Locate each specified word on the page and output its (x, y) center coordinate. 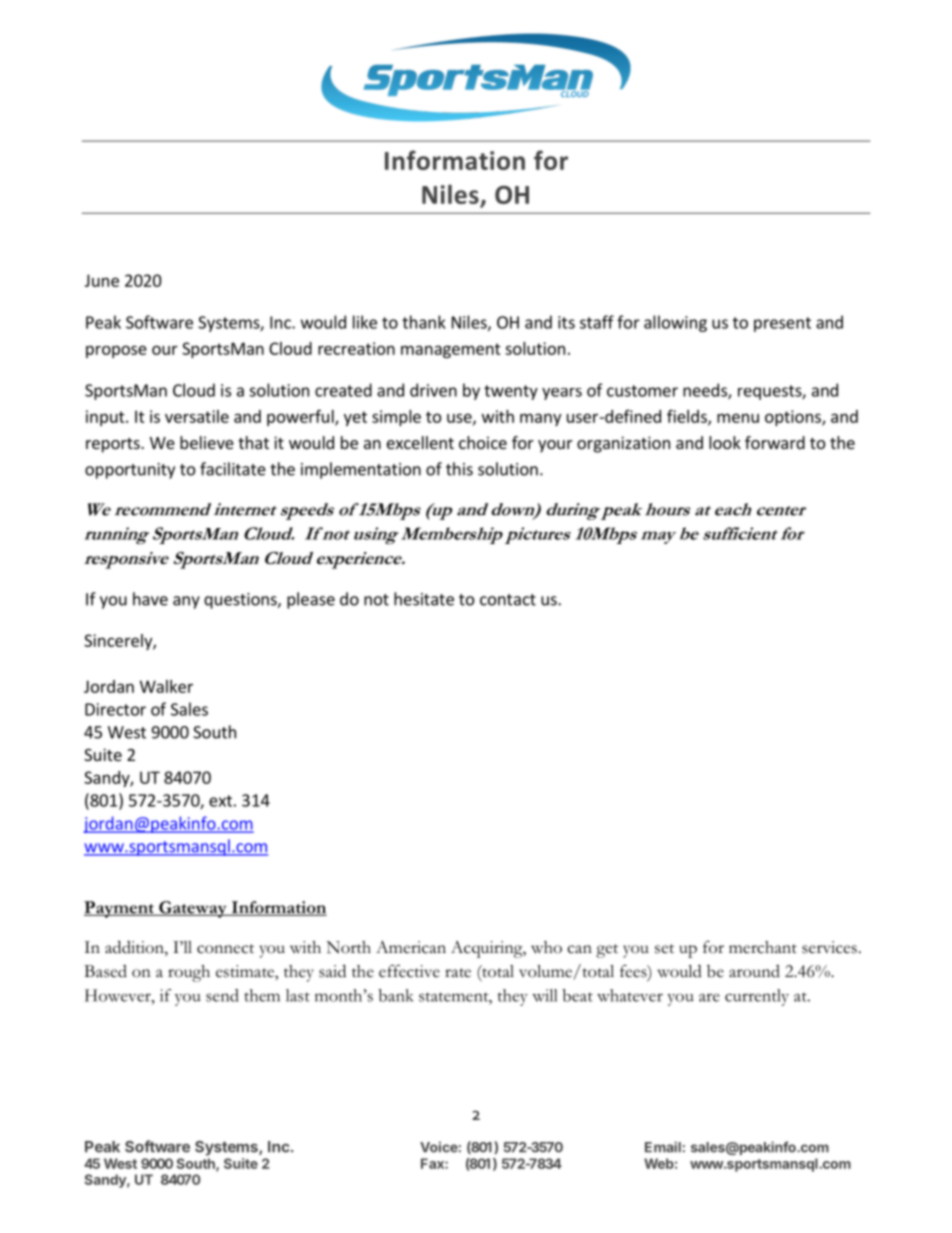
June (102, 280)
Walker (166, 686)
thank (424, 322)
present (782, 324)
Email (663, 1147)
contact (508, 600)
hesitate (424, 599)
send (222, 995)
